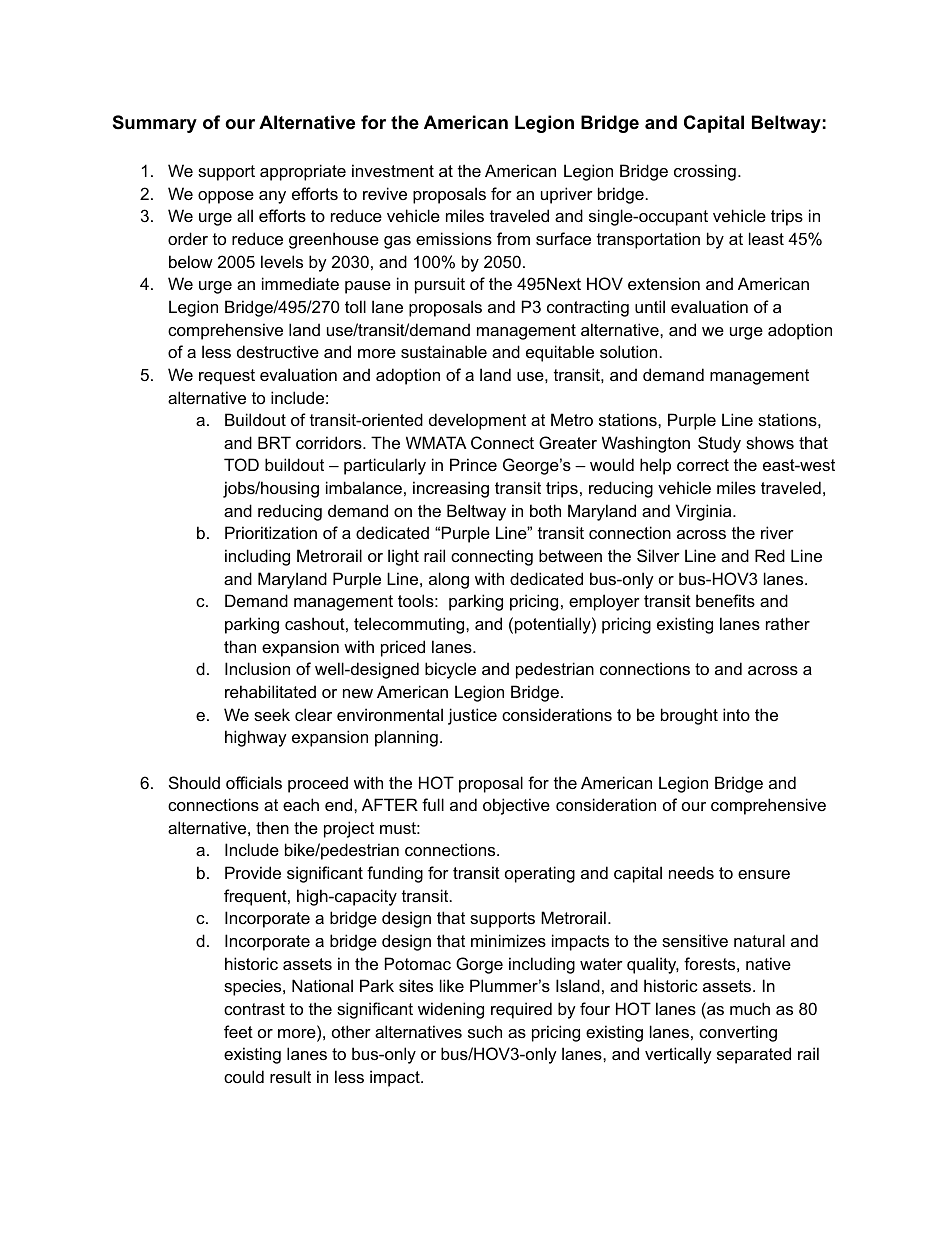 This screenshot has width=952, height=1233. Describe the element at coordinates (449, 580) in the screenshot. I see `along` at that location.
